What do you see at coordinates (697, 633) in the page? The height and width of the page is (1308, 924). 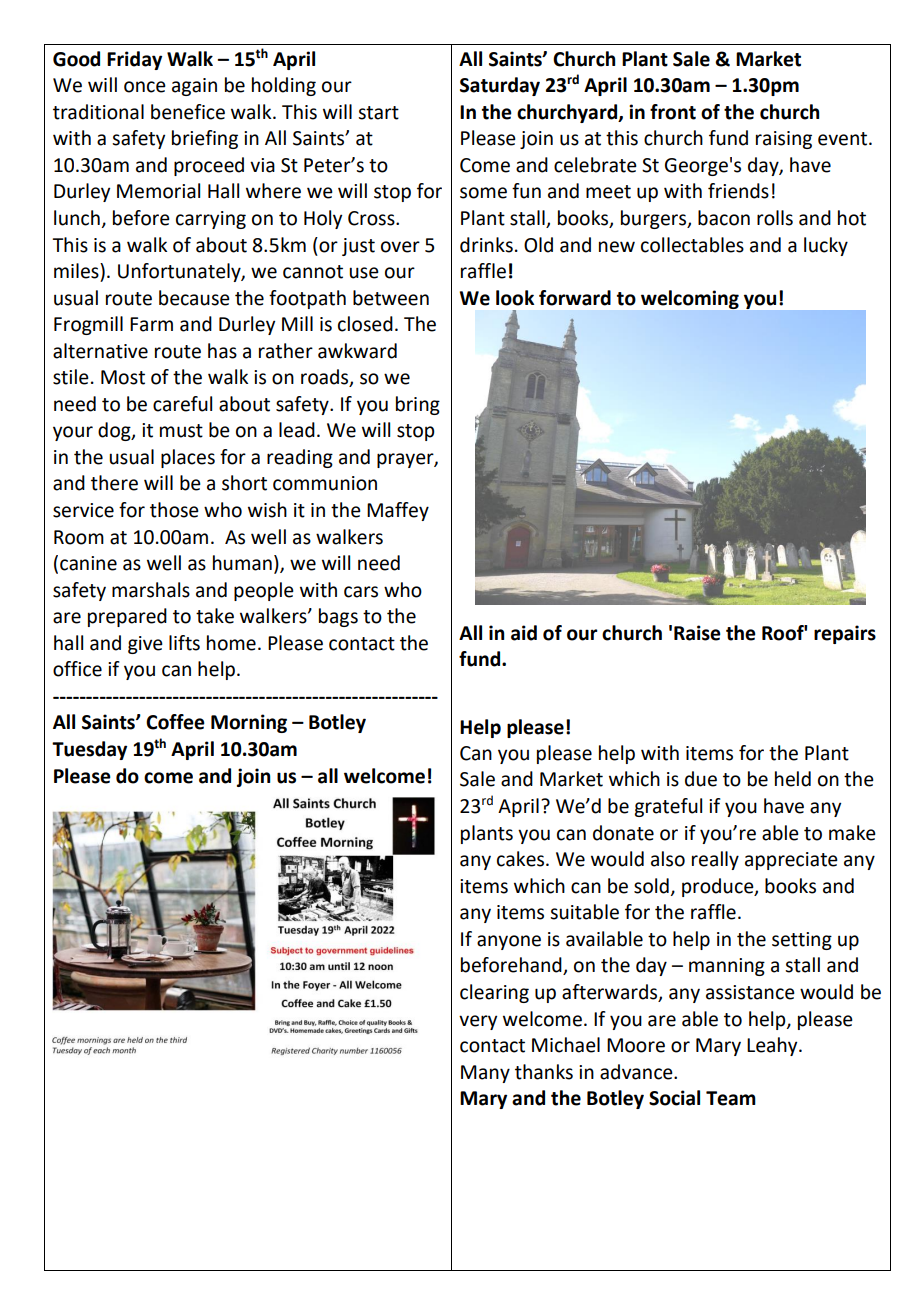 I see `Raise` at bounding box center [697, 633].
